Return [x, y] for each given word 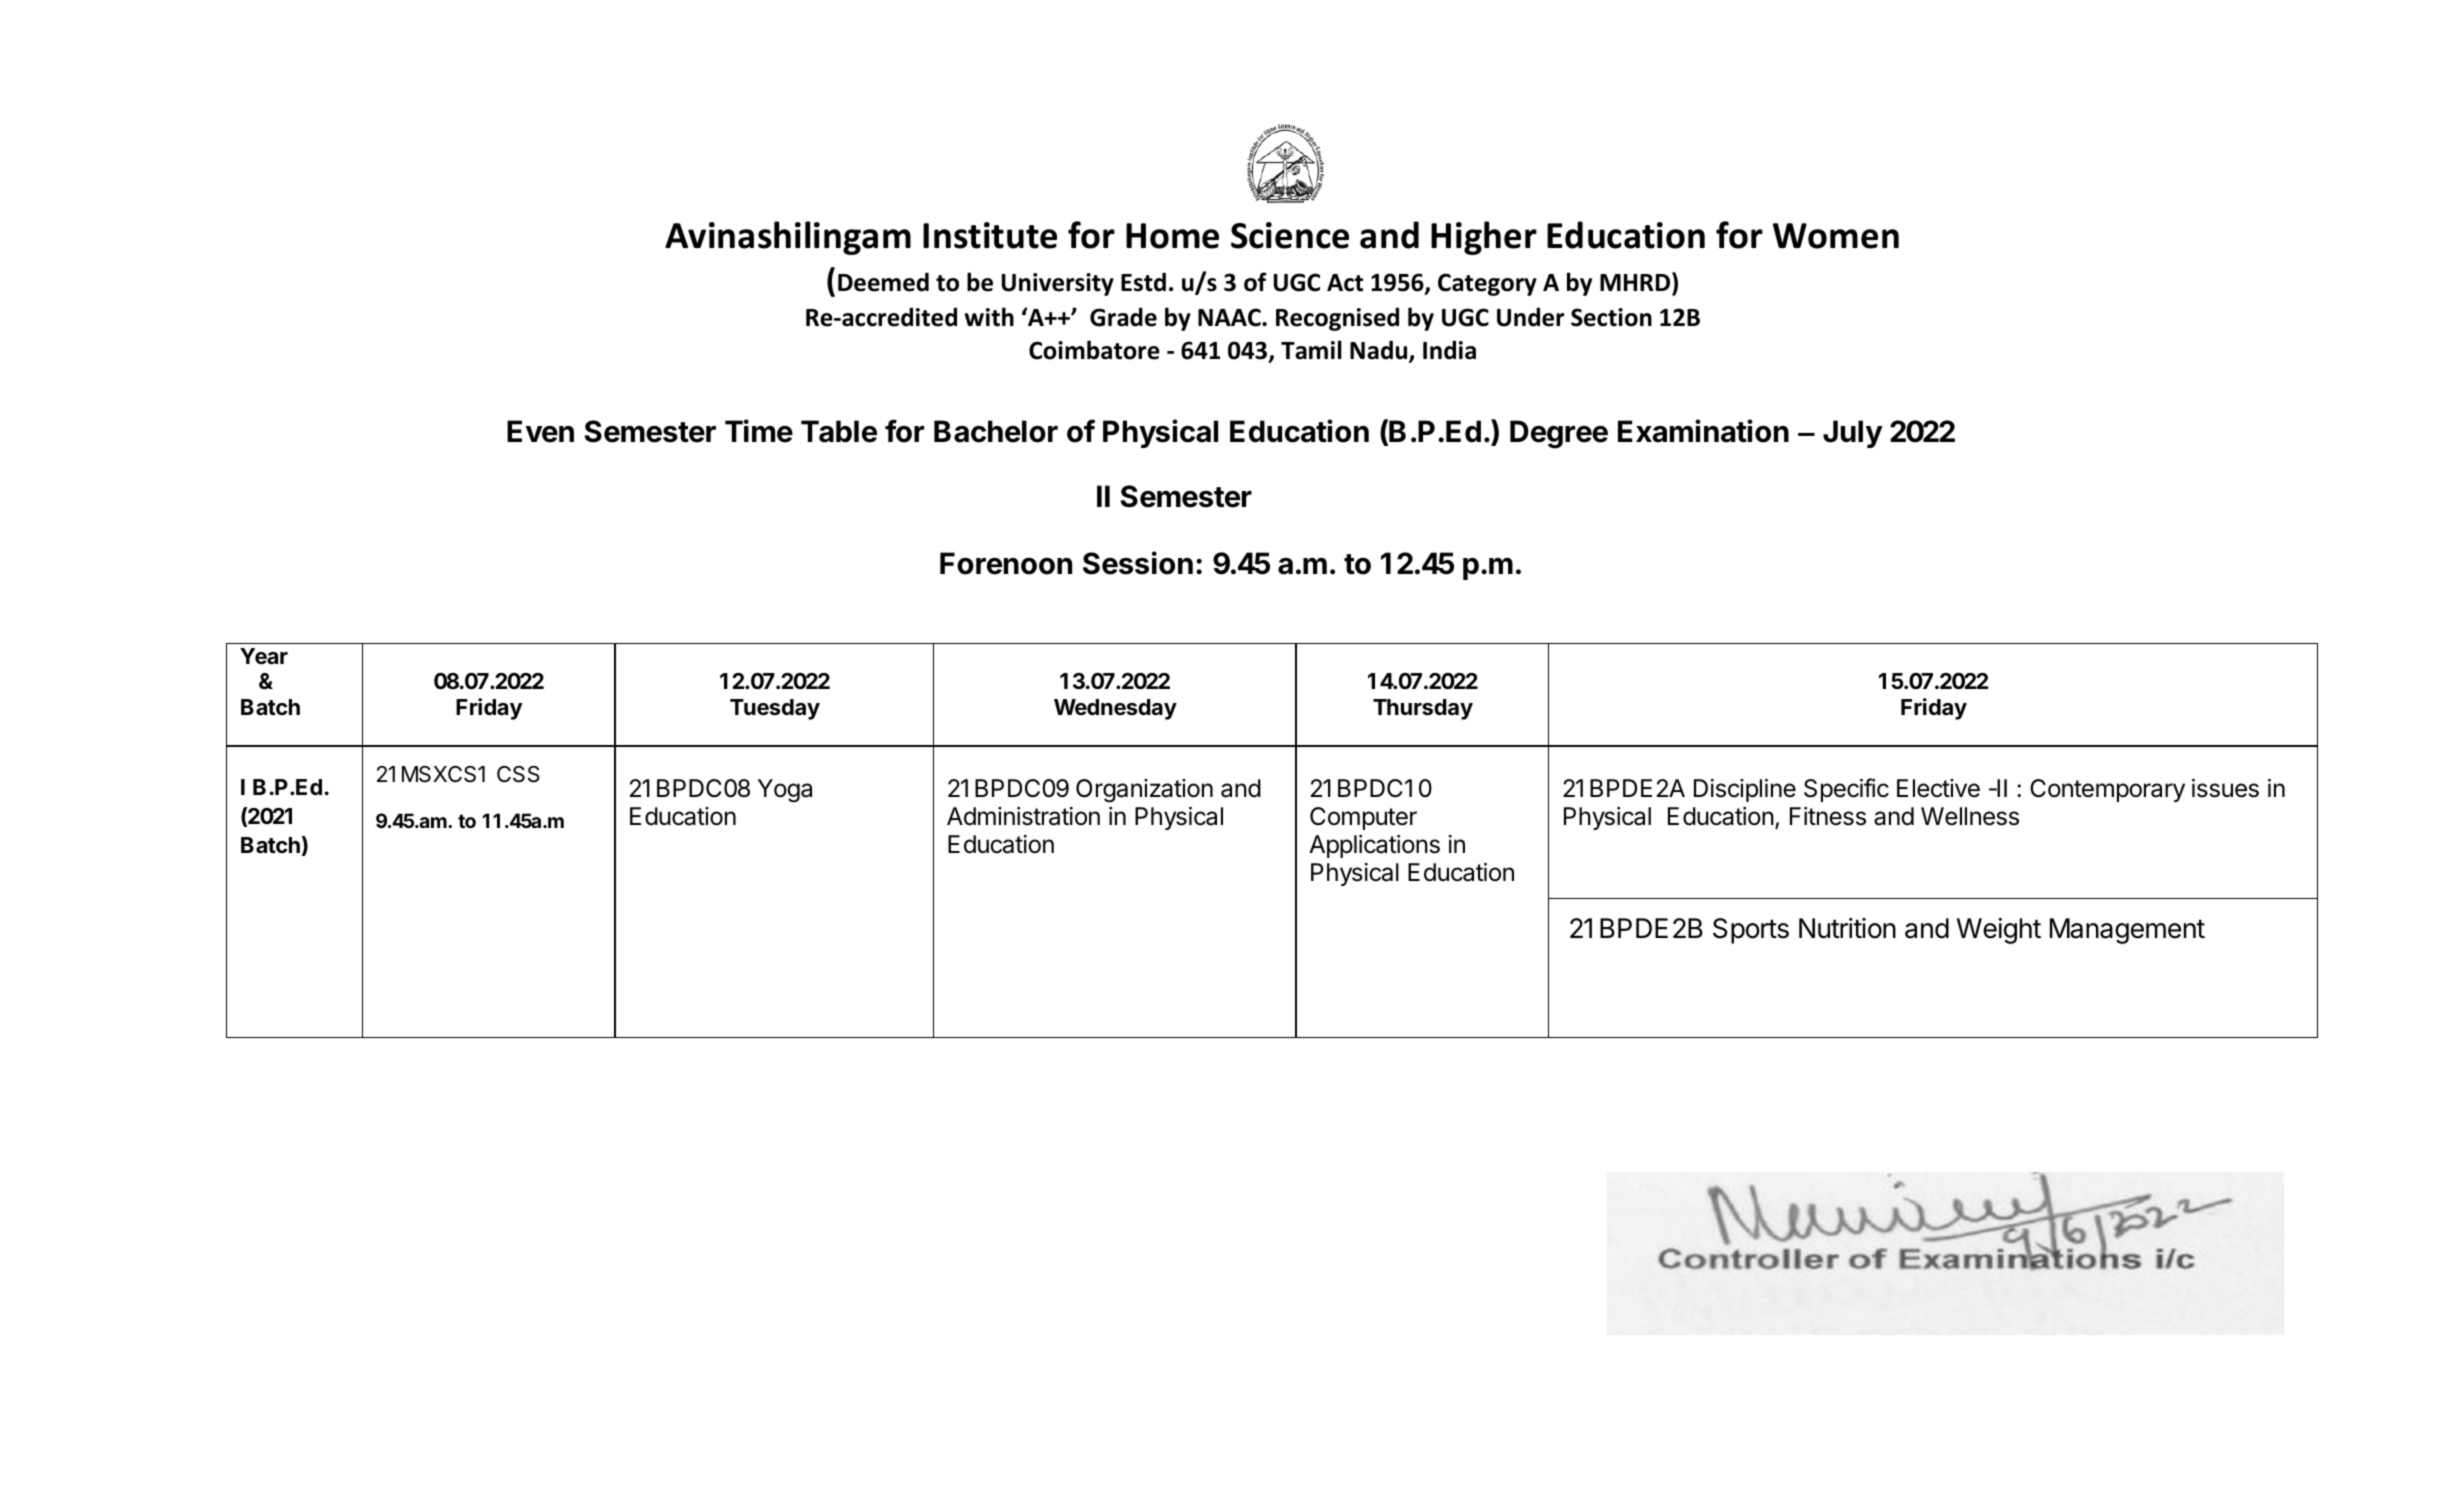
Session [1138, 563]
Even [540, 431]
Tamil [1311, 350]
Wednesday [1115, 709]
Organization [1144, 791]
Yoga [785, 791]
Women [1836, 236]
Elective [1938, 788]
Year [264, 656]
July [1853, 434]
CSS [518, 774]
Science [1290, 235]
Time [759, 431]
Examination [1703, 431]
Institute [990, 235]
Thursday [1423, 709]
